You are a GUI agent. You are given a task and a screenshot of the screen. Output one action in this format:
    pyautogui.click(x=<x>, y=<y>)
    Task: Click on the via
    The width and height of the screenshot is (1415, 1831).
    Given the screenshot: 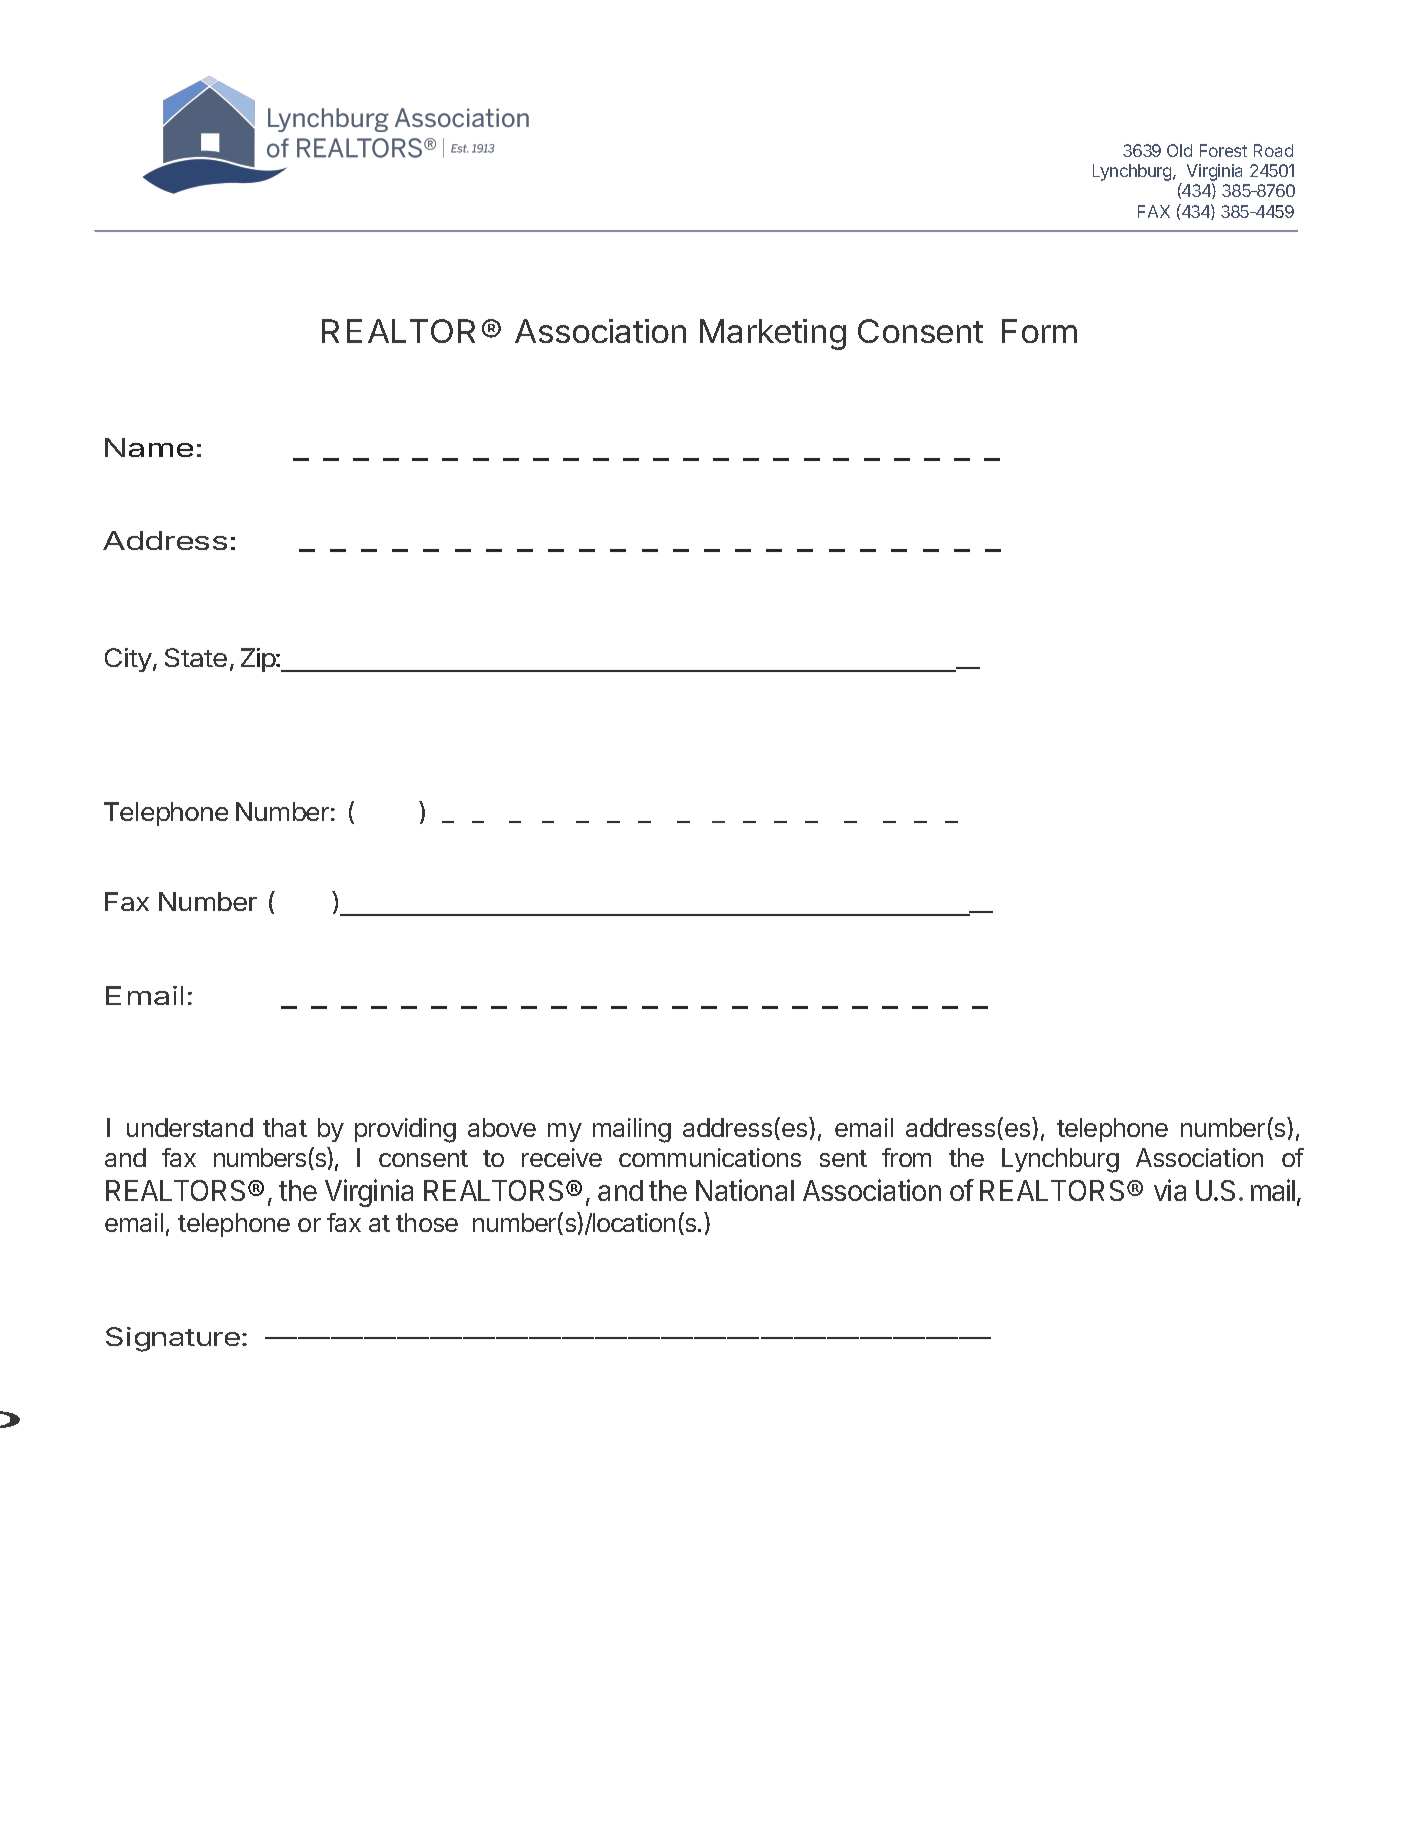 What is the action you would take?
    pyautogui.click(x=1170, y=1190)
